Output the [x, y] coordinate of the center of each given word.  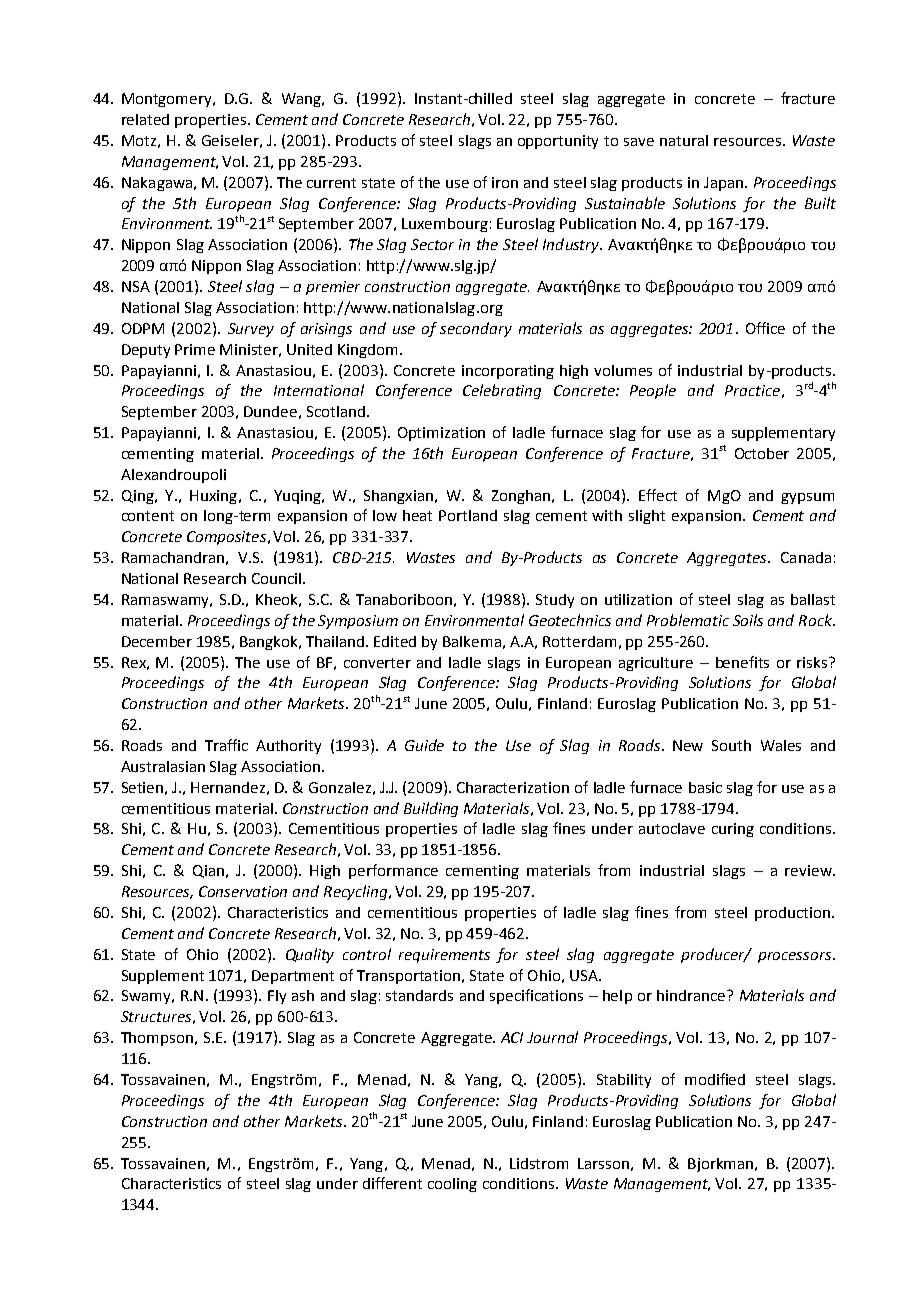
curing [733, 830]
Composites [226, 538]
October [762, 453]
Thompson [158, 1039]
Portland [468, 515]
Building [431, 809]
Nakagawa [158, 184]
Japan [723, 184]
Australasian [163, 766]
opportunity [558, 142]
